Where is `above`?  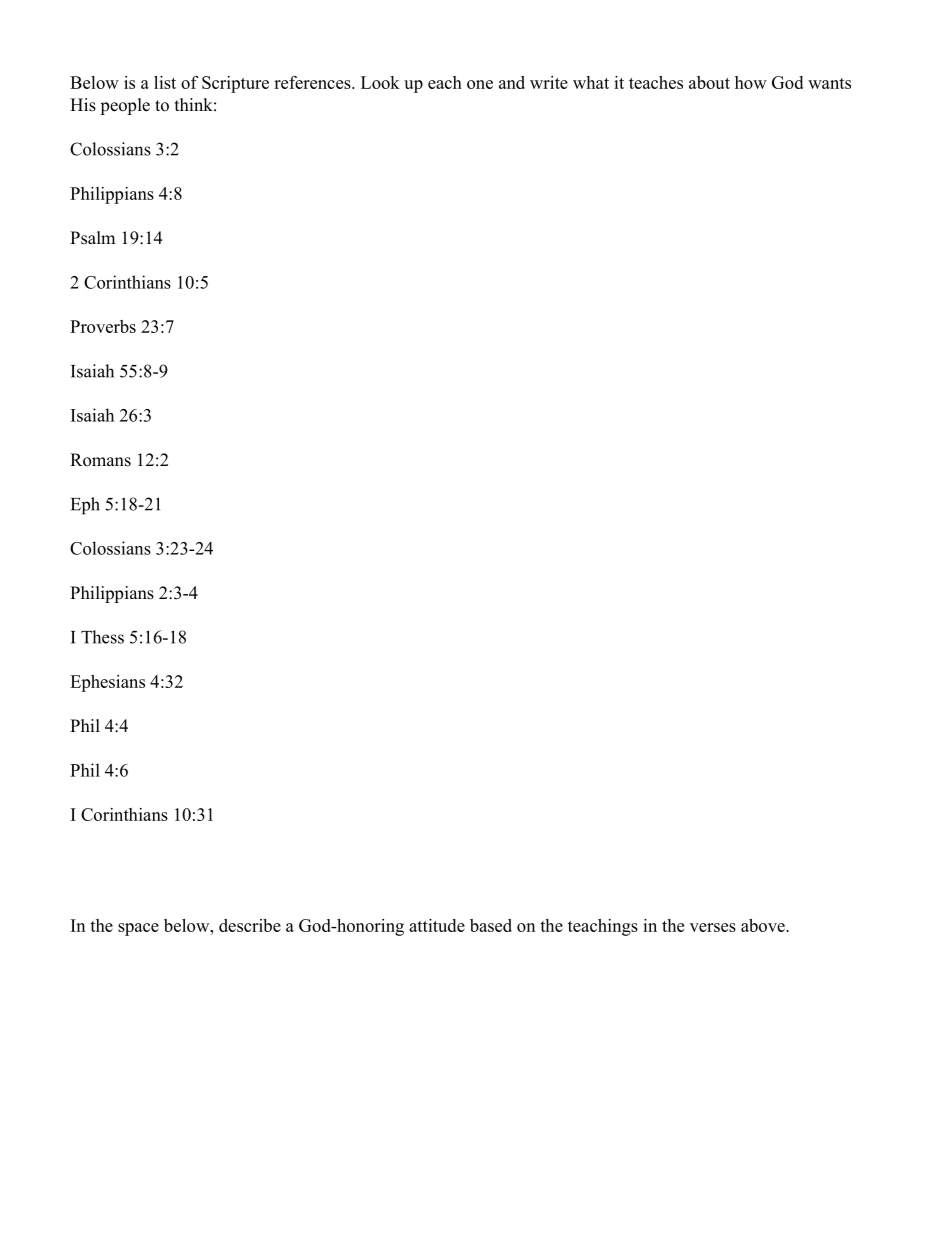 above is located at coordinates (764, 925).
